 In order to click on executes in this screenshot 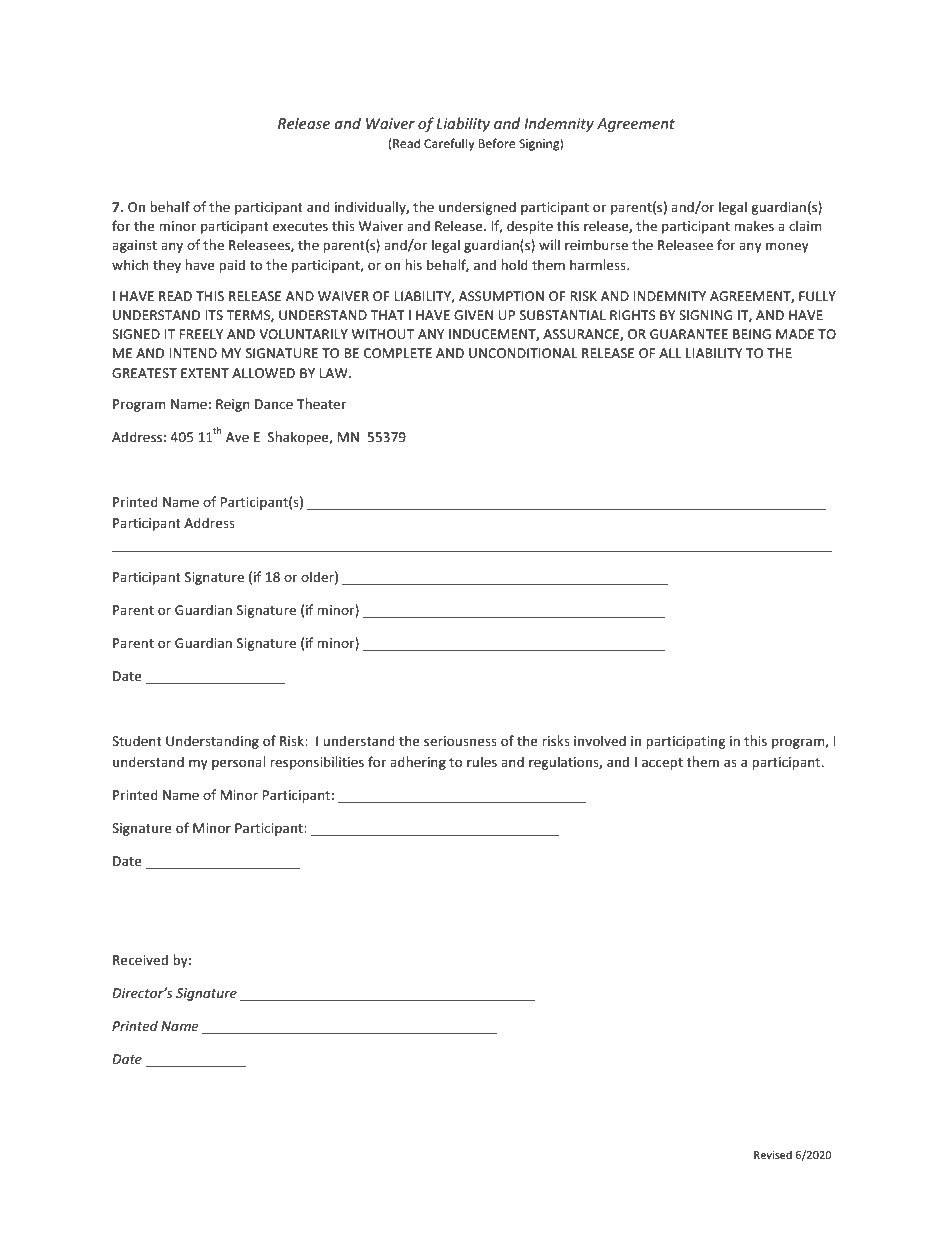, I will do `click(300, 226)`.
